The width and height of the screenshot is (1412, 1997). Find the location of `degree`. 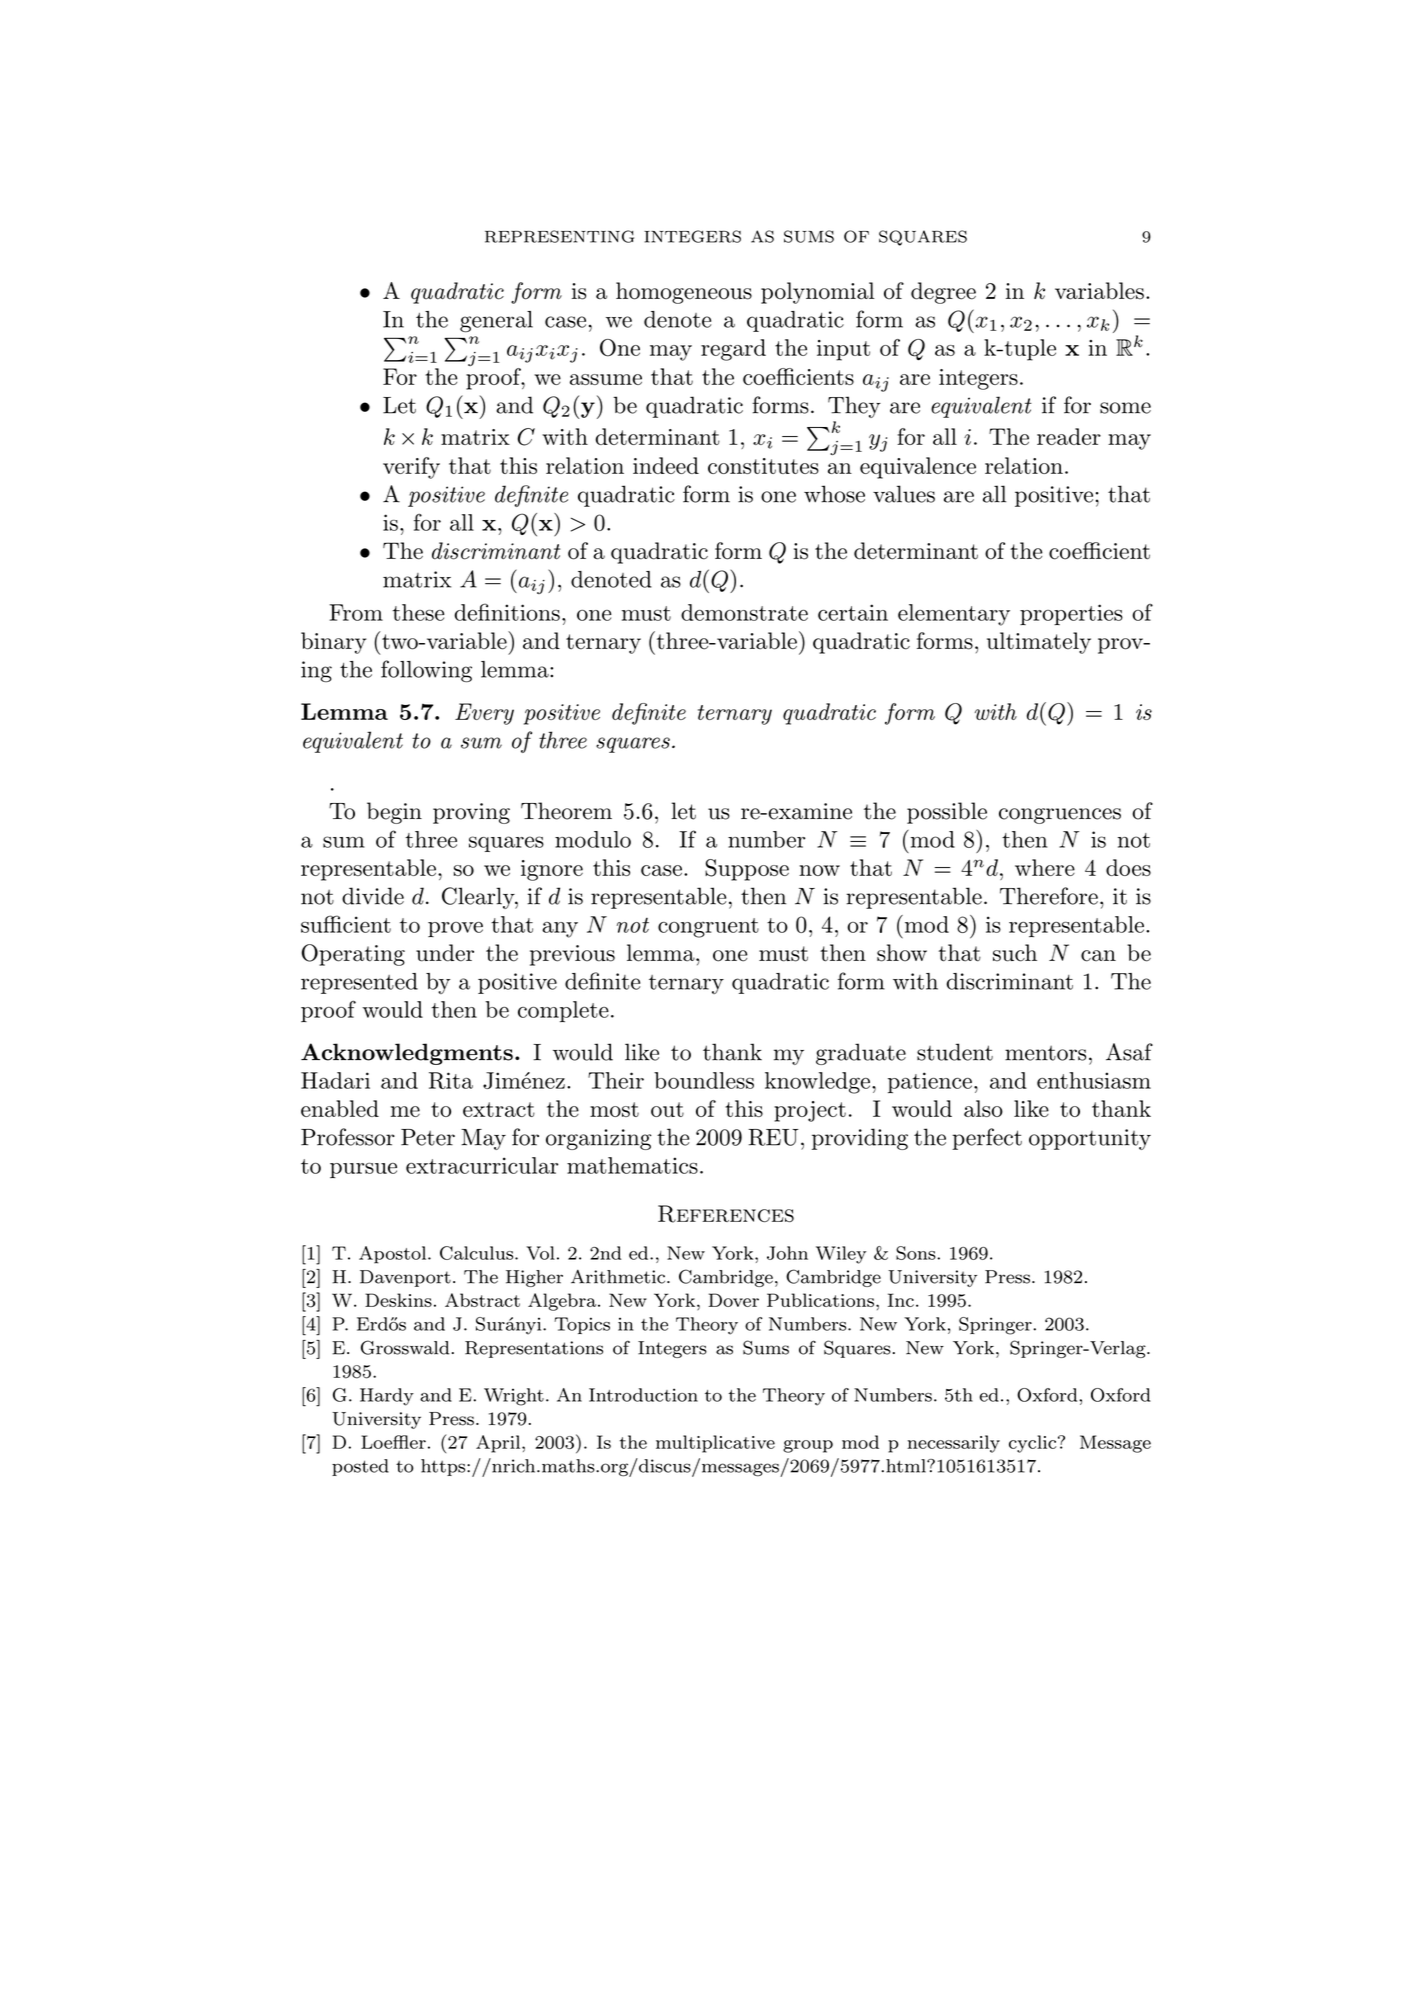

degree is located at coordinates (943, 293).
